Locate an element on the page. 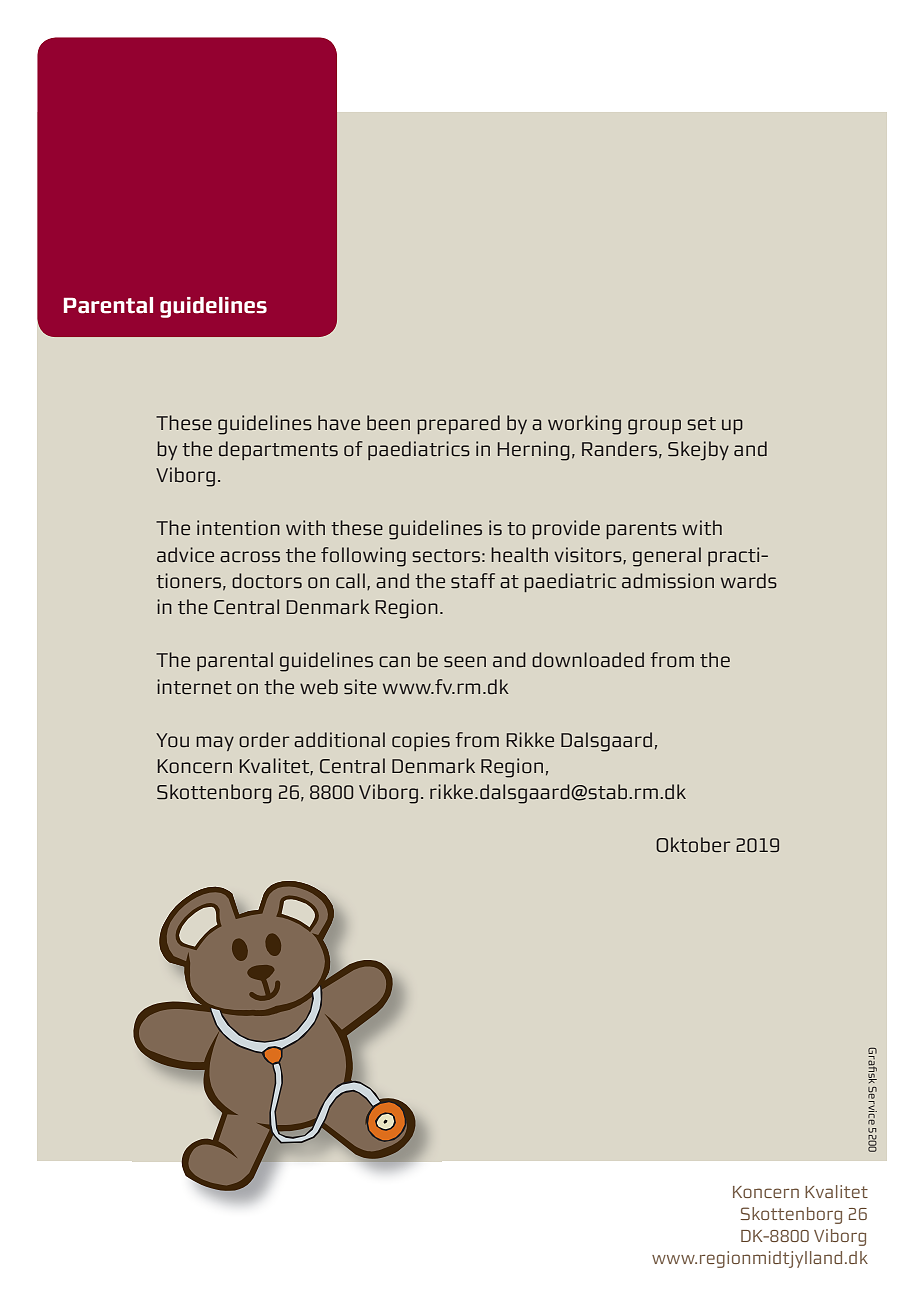 The height and width of the document is (1311, 924). seen is located at coordinates (465, 661).
